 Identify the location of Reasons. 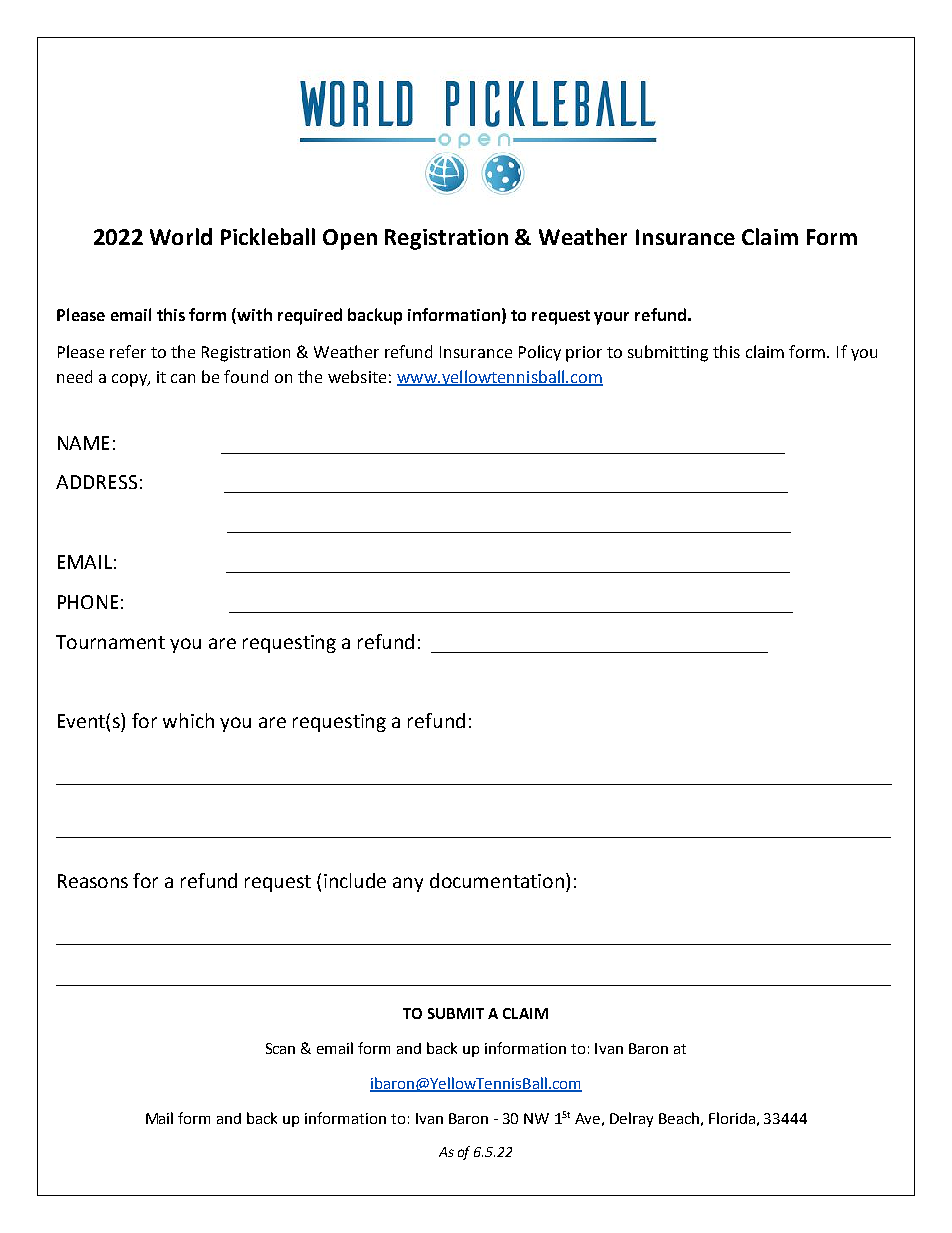
(93, 881).
